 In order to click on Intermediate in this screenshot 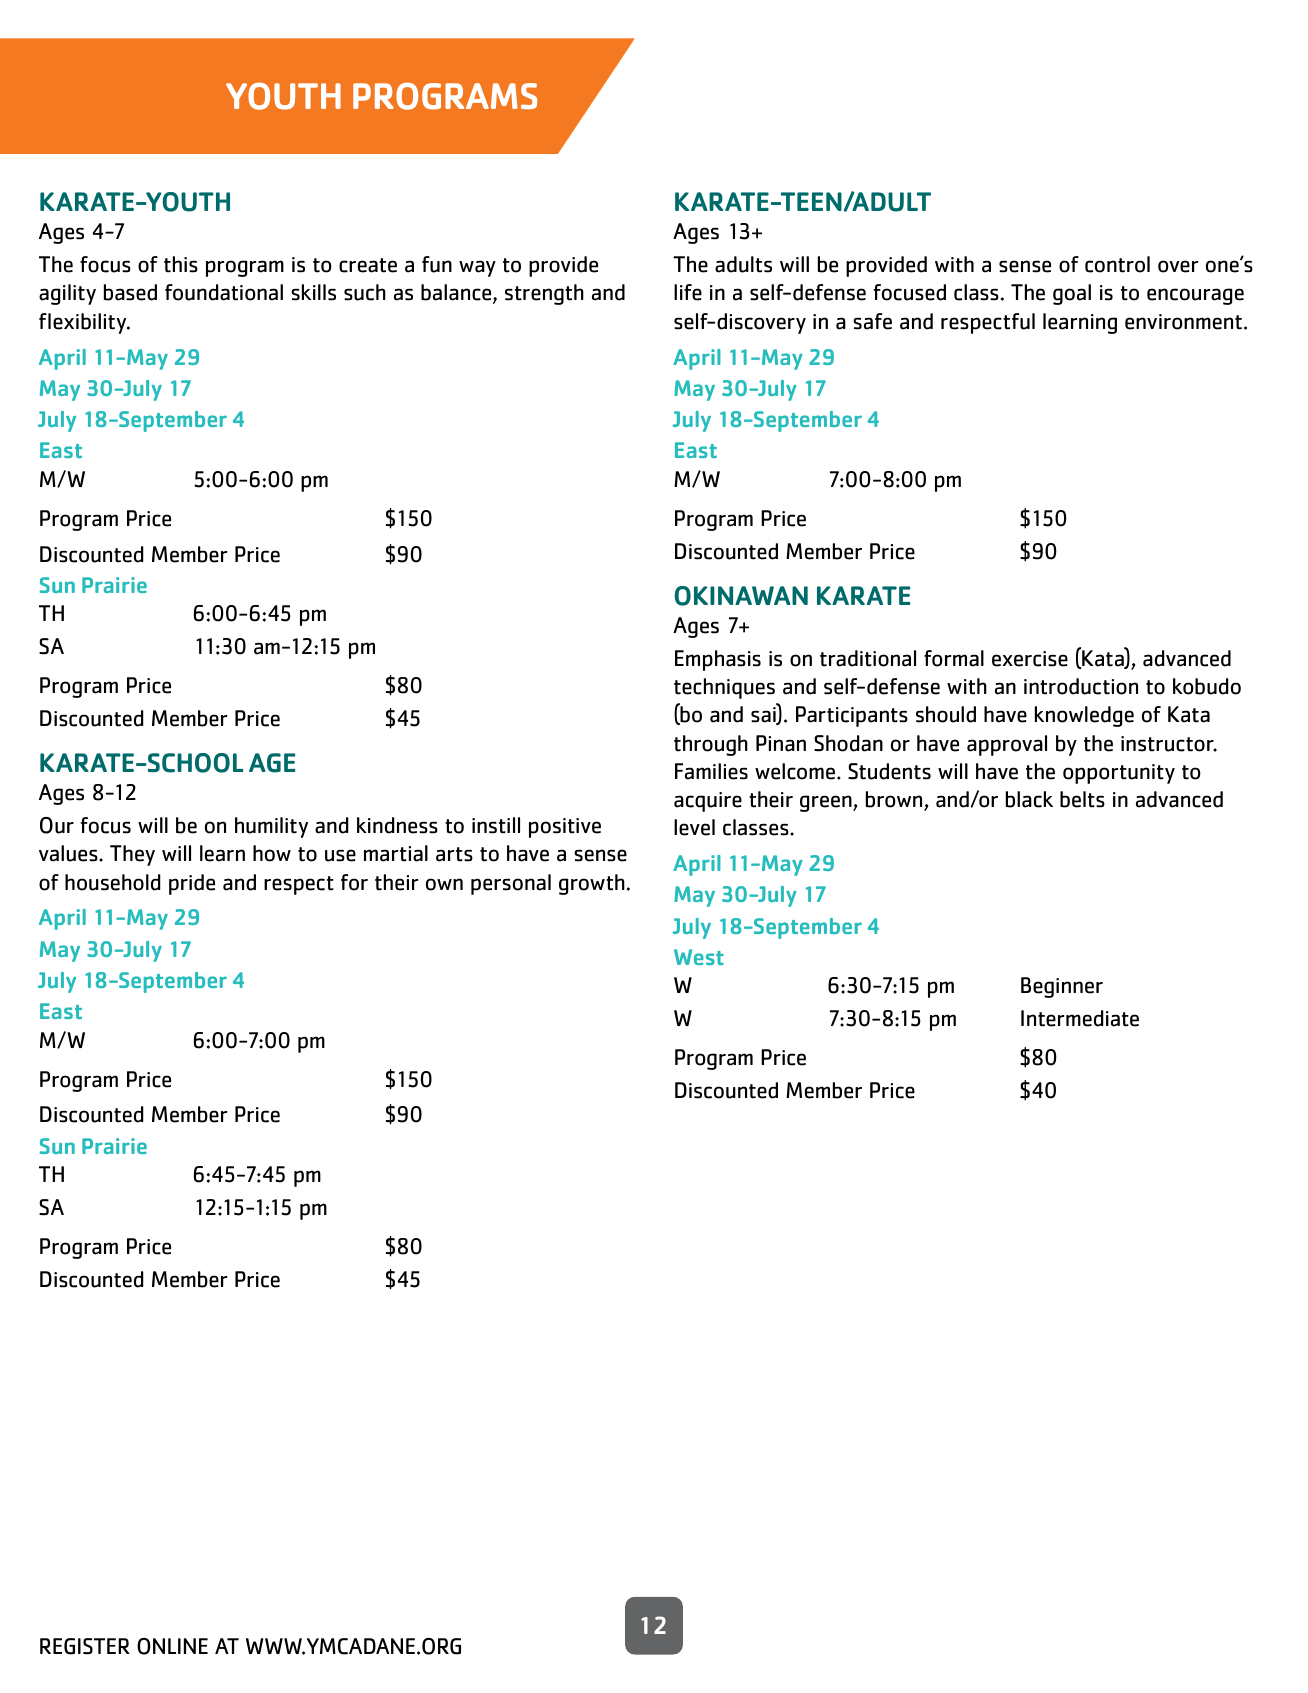, I will do `click(1080, 1018)`.
